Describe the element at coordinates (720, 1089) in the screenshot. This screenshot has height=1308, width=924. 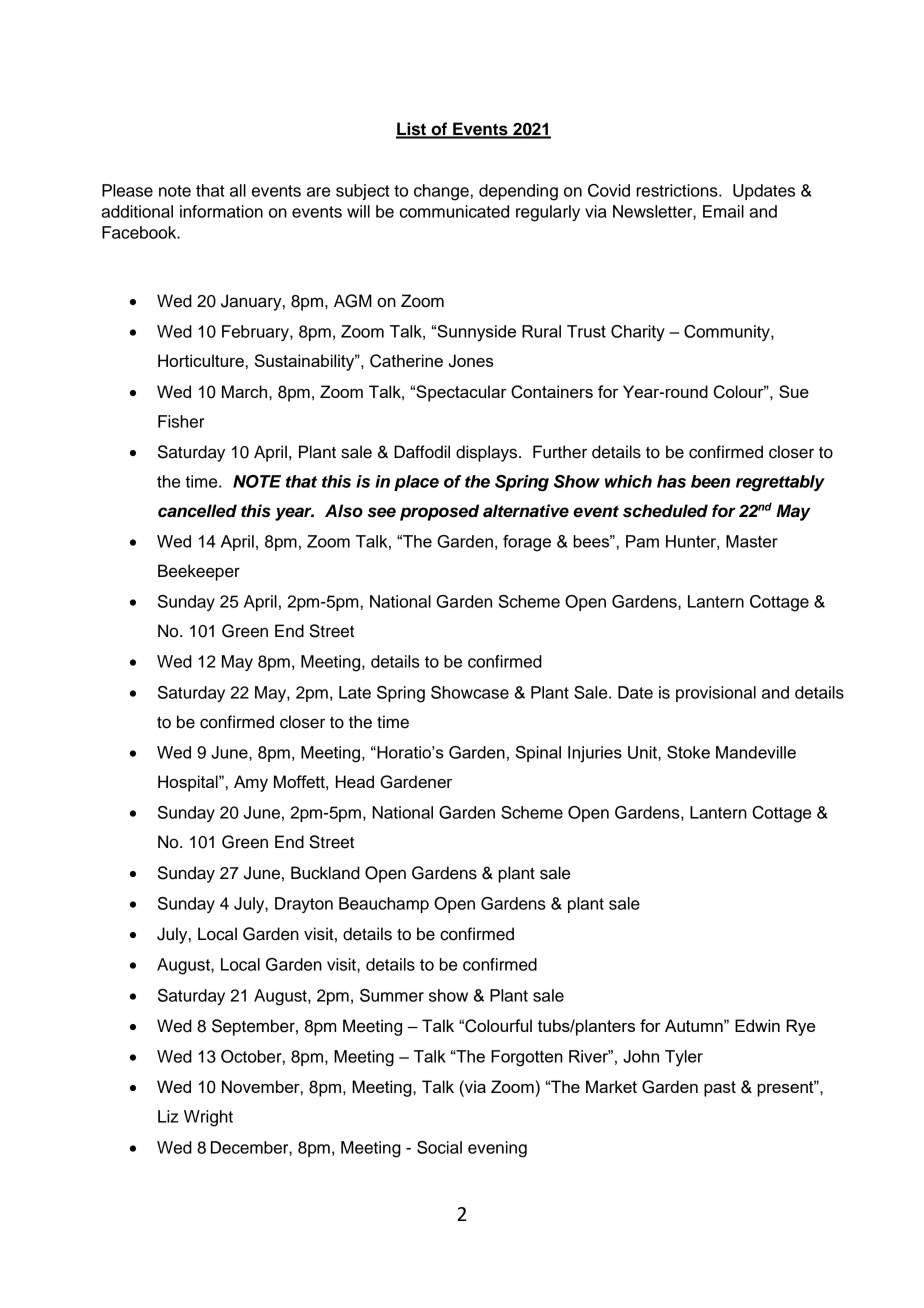
I see `past` at that location.
